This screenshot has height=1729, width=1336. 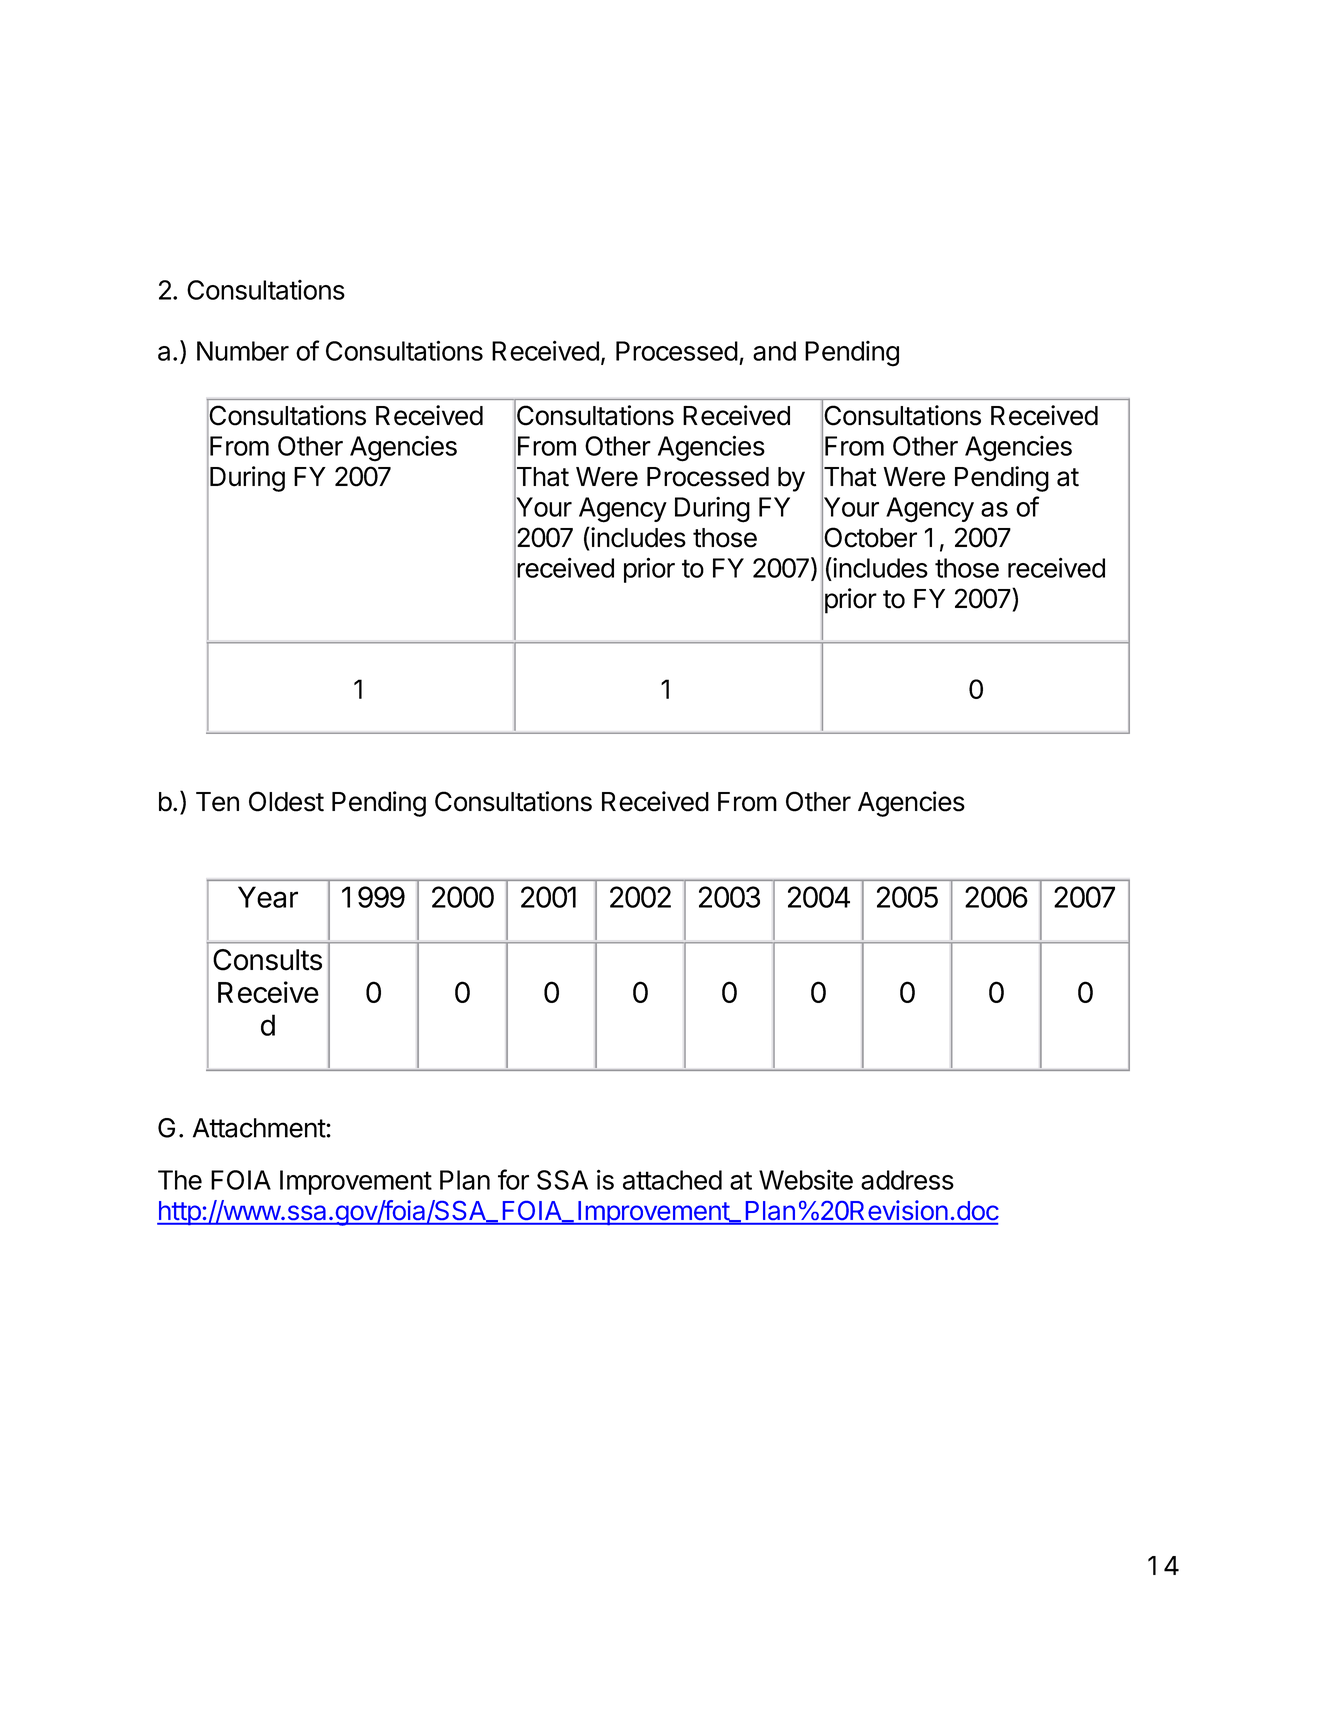 I want to click on Consults, so click(x=267, y=960).
